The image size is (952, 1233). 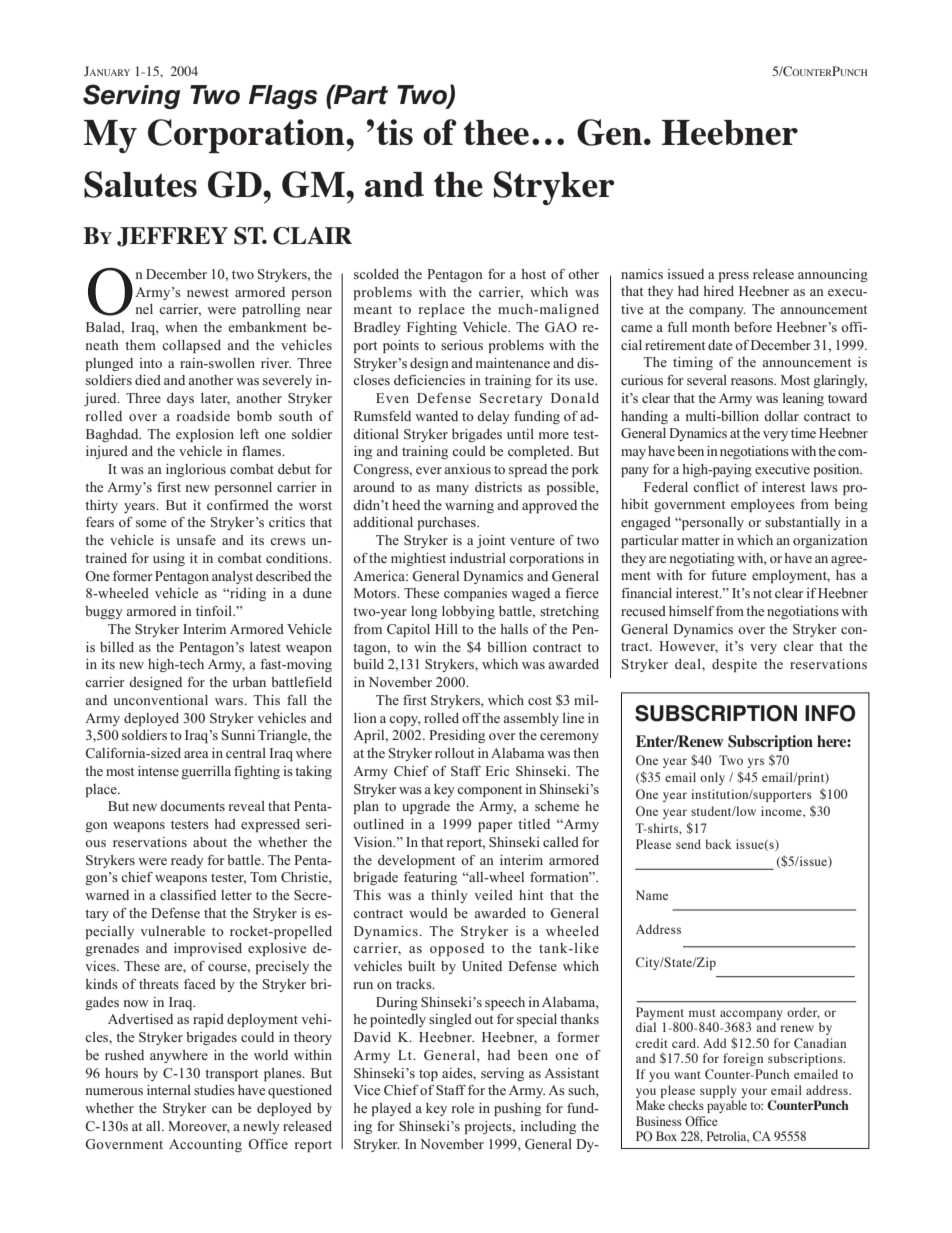 I want to click on internal, so click(x=169, y=1090).
